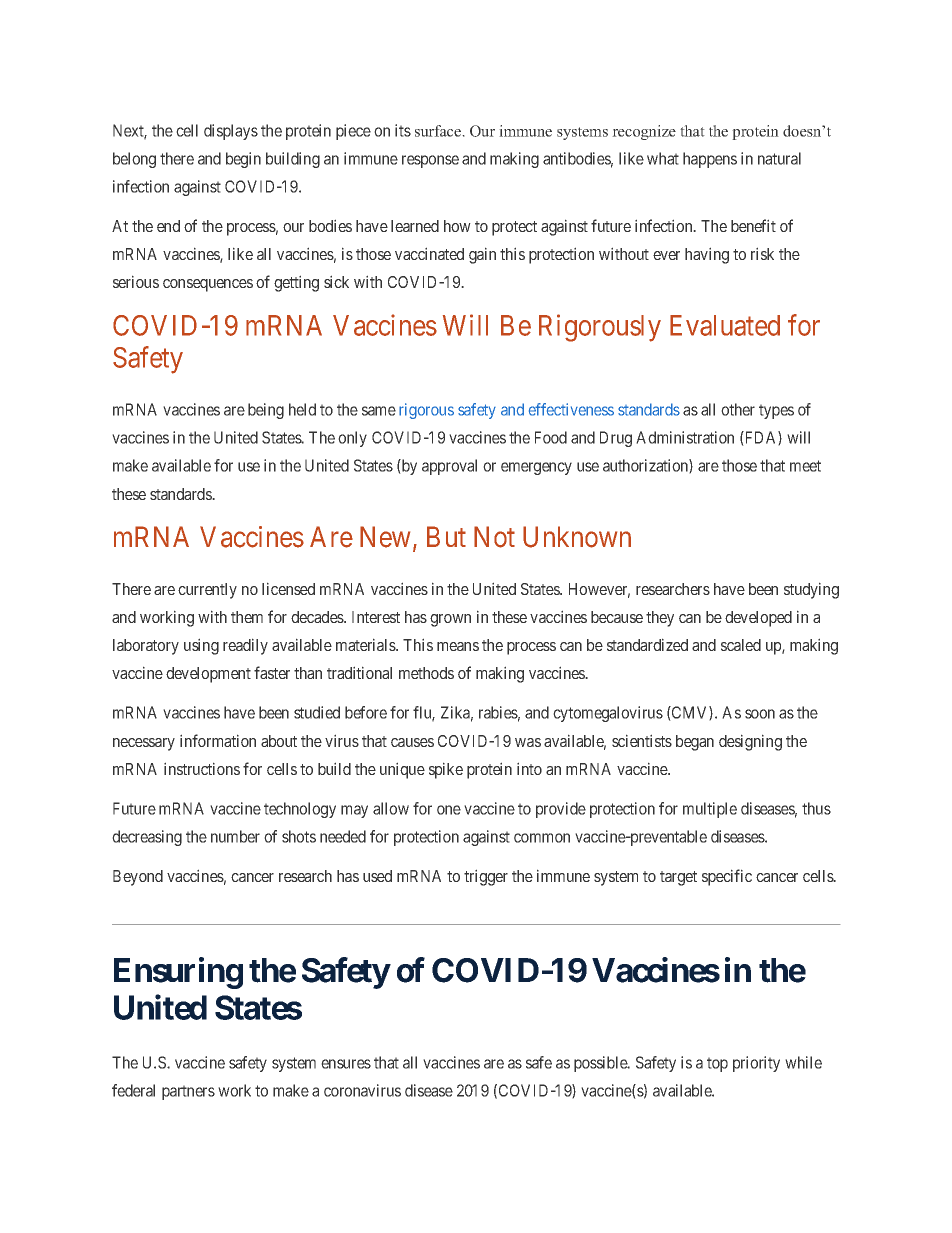 This document has height=1233, width=952. I want to click on specific, so click(727, 877).
